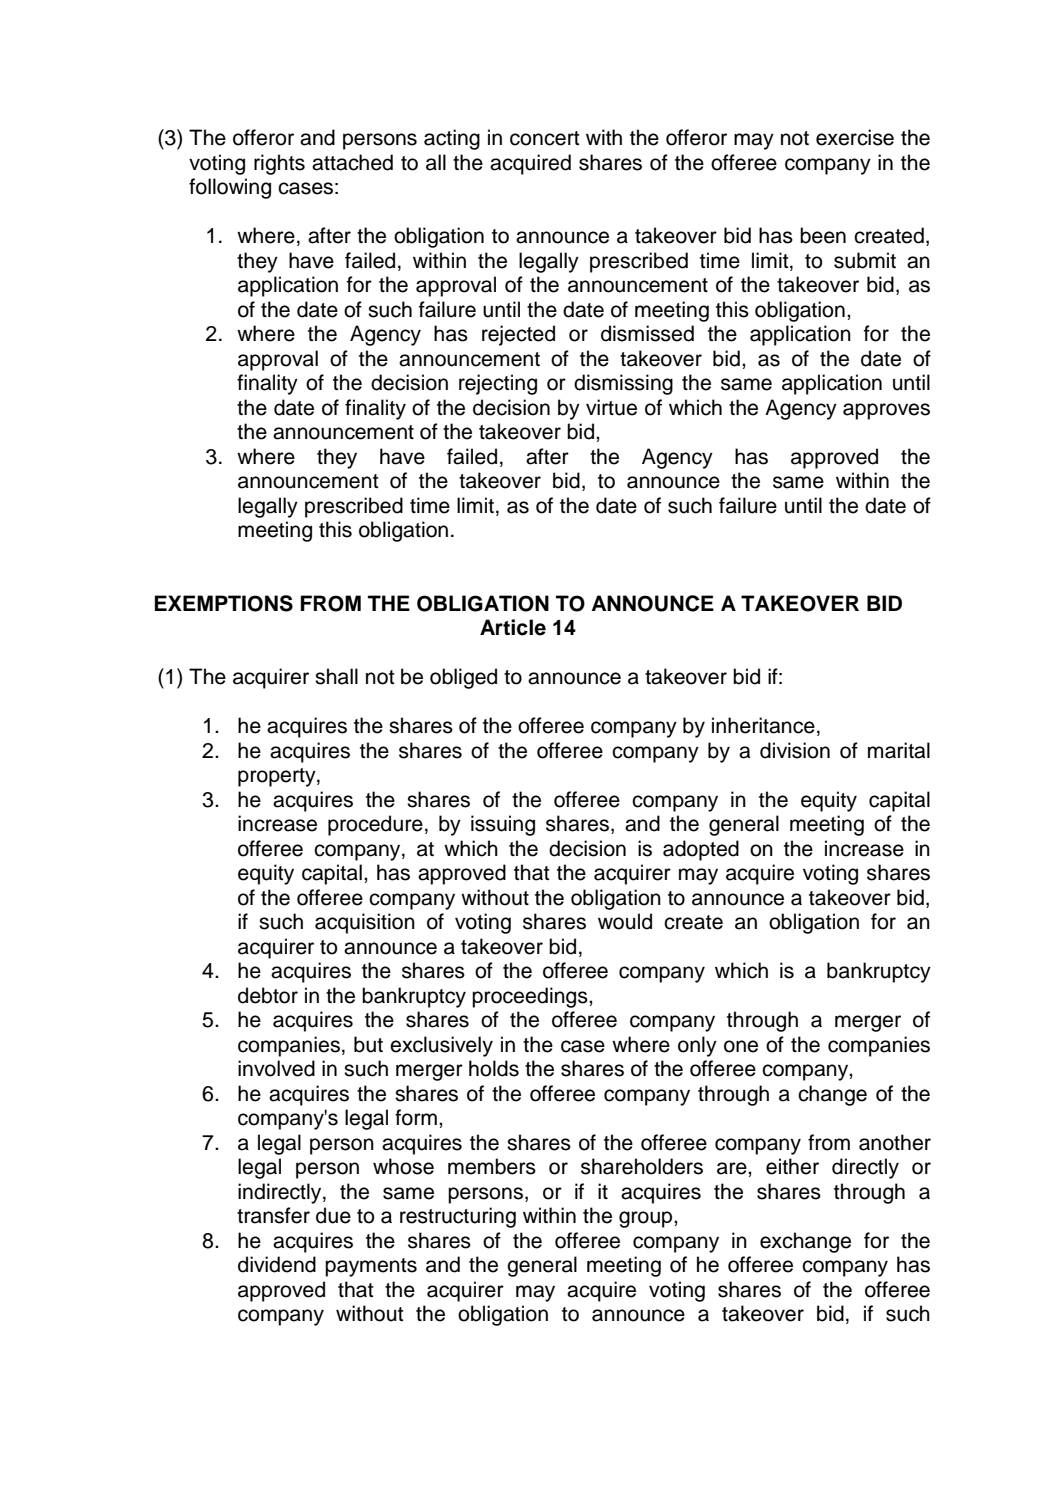  What do you see at coordinates (498, 384) in the screenshot?
I see `rejecting` at bounding box center [498, 384].
